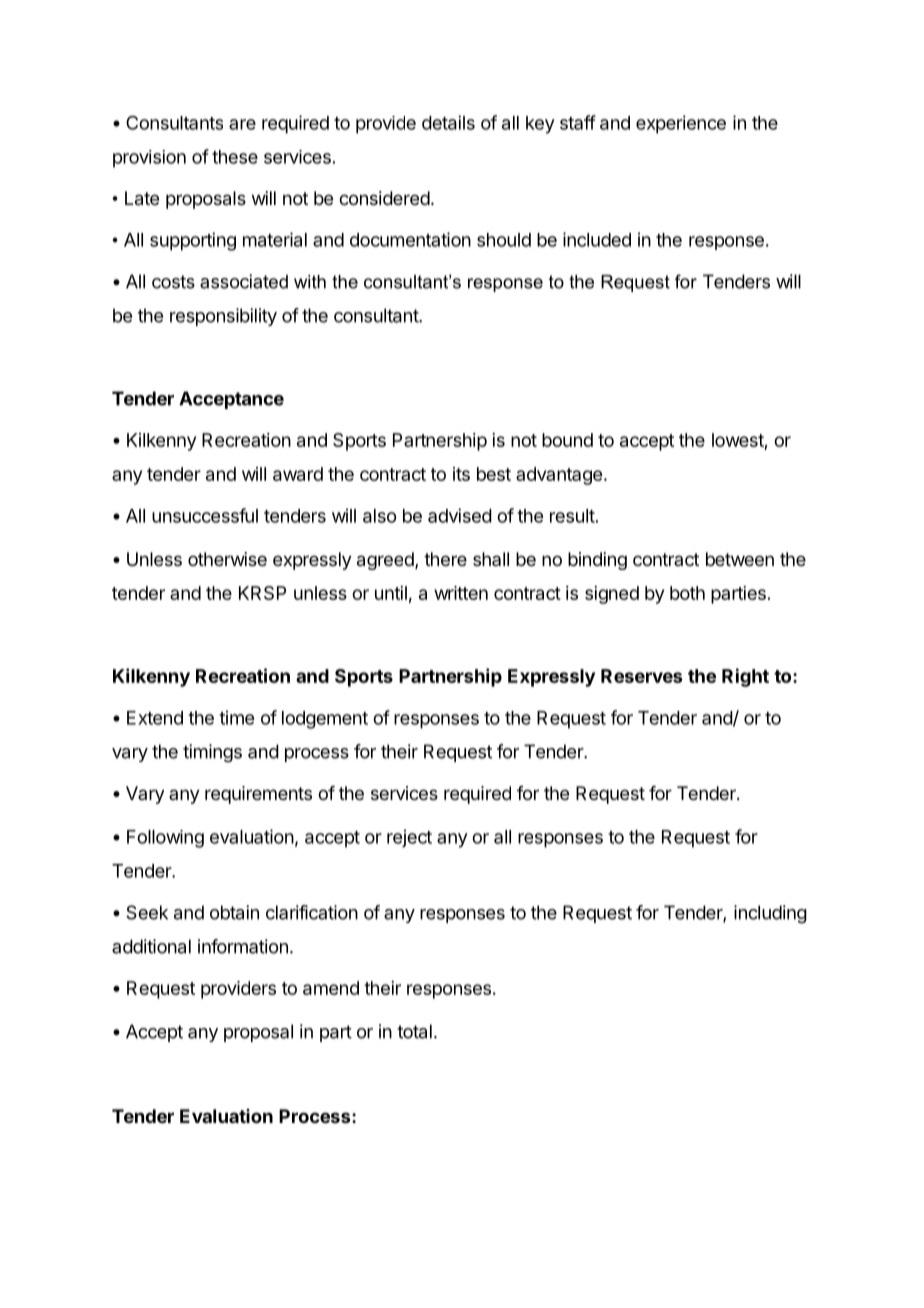  What do you see at coordinates (448, 122) in the image?
I see `details` at bounding box center [448, 122].
